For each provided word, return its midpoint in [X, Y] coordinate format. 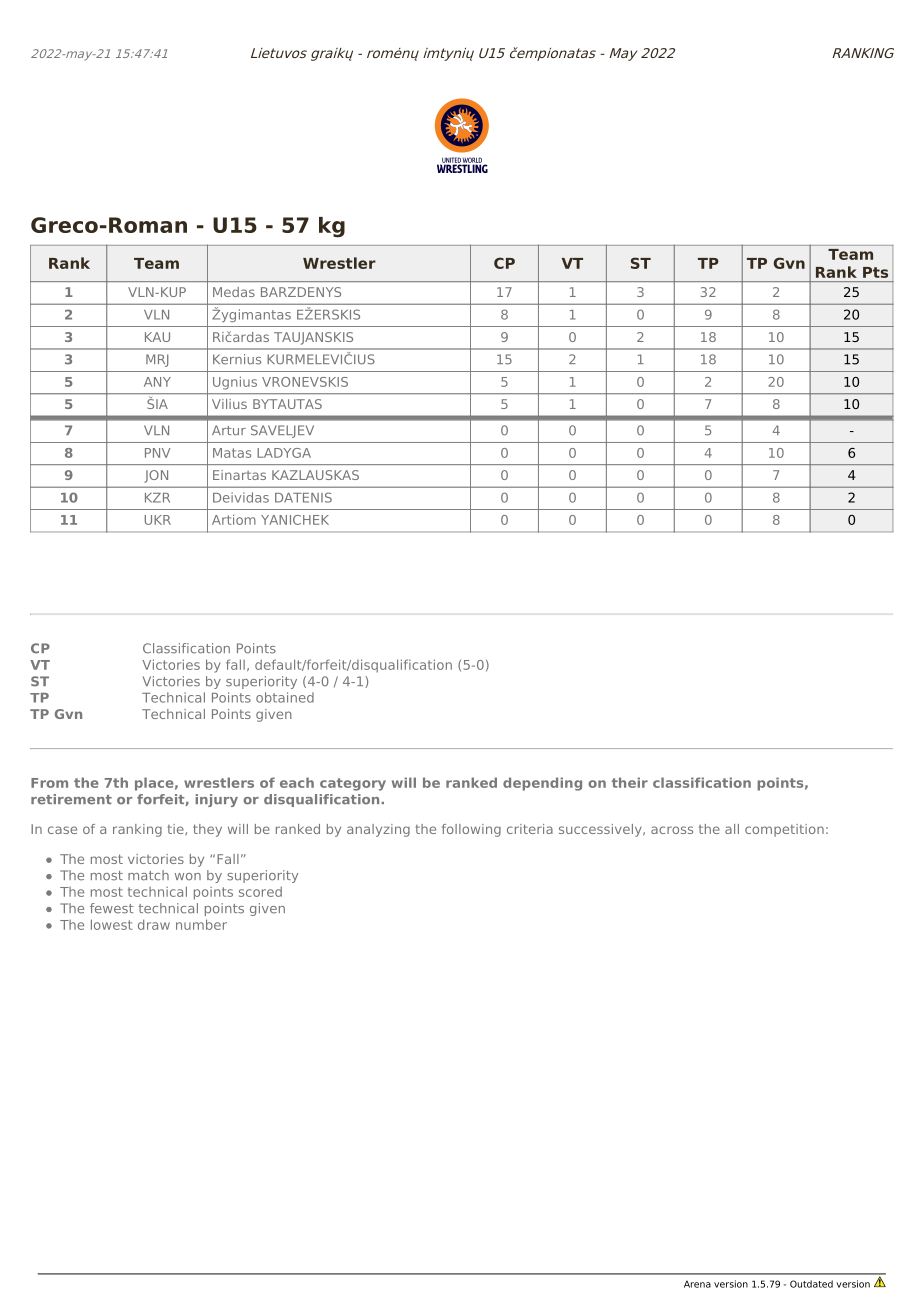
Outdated [811, 1284]
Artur [229, 430]
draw [154, 924]
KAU [157, 337]
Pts [875, 272]
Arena [697, 1284]
